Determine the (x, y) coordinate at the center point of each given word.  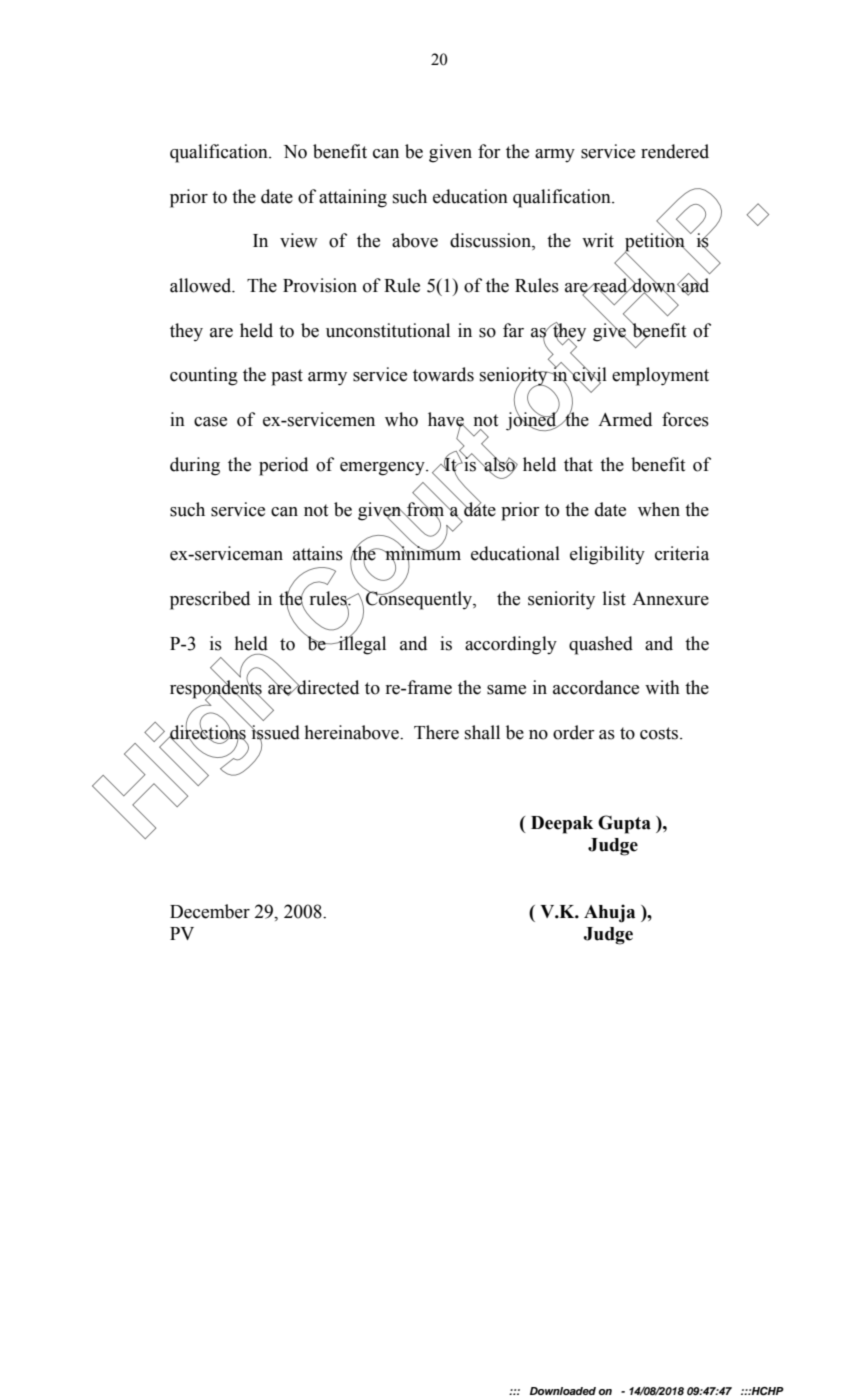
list (614, 598)
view (299, 240)
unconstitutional (388, 330)
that (578, 464)
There (436, 732)
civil (589, 375)
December (210, 911)
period (283, 466)
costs (660, 733)
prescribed (210, 600)
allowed (202, 285)
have (447, 420)
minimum (422, 553)
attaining (353, 198)
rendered (675, 151)
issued (274, 733)
